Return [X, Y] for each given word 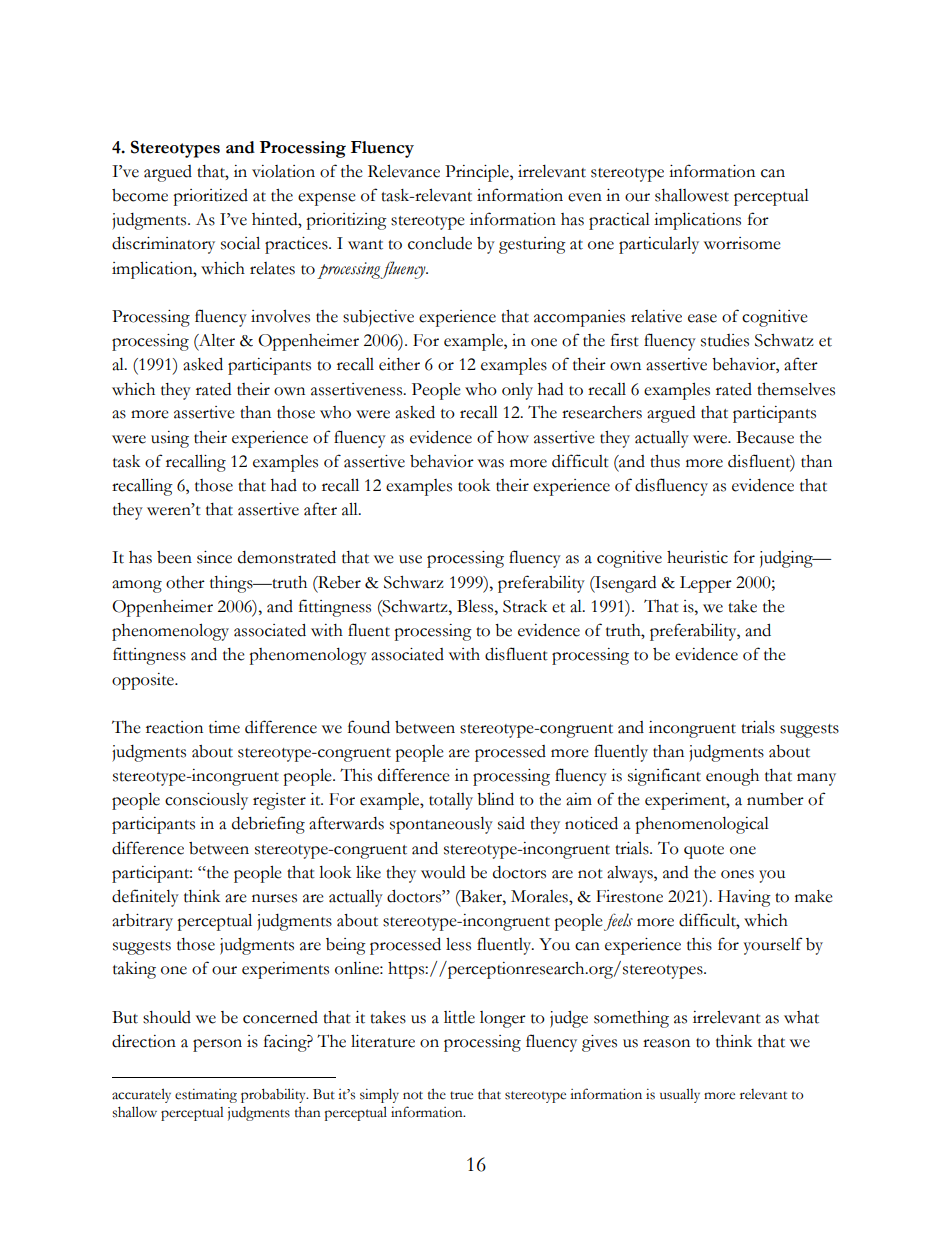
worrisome [742, 243]
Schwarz [414, 582]
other [185, 582]
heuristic [697, 557]
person [217, 1045]
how [513, 437]
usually [680, 1095]
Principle [478, 173]
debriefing [268, 825]
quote [704, 852]
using [170, 439]
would [443, 872]
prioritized [210, 197]
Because [765, 437]
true [461, 1095]
